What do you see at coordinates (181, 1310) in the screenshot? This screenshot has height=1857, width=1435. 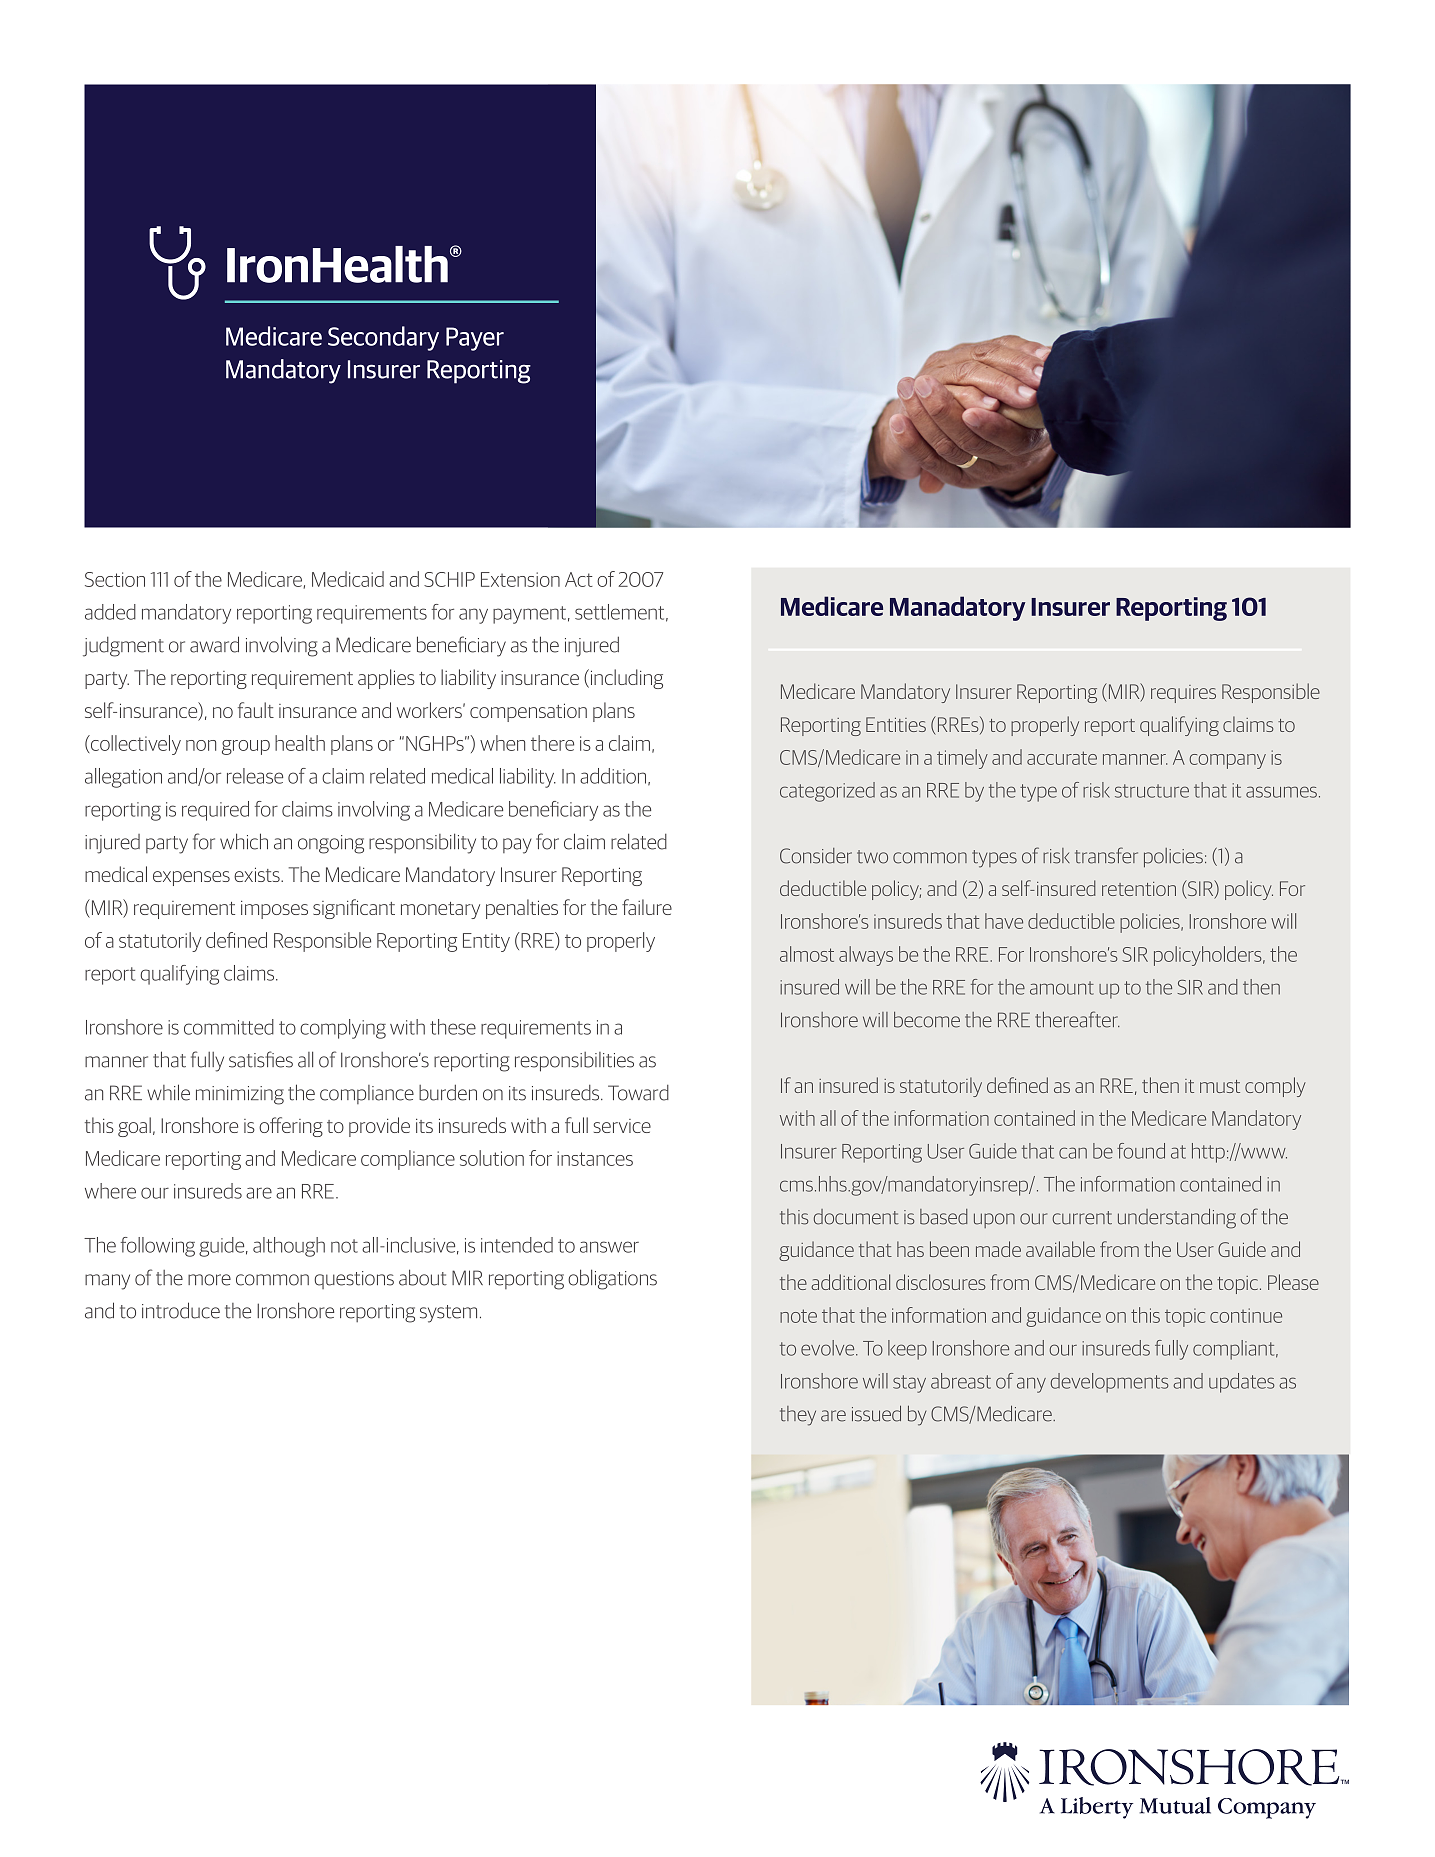 I see `introduce` at bounding box center [181, 1310].
